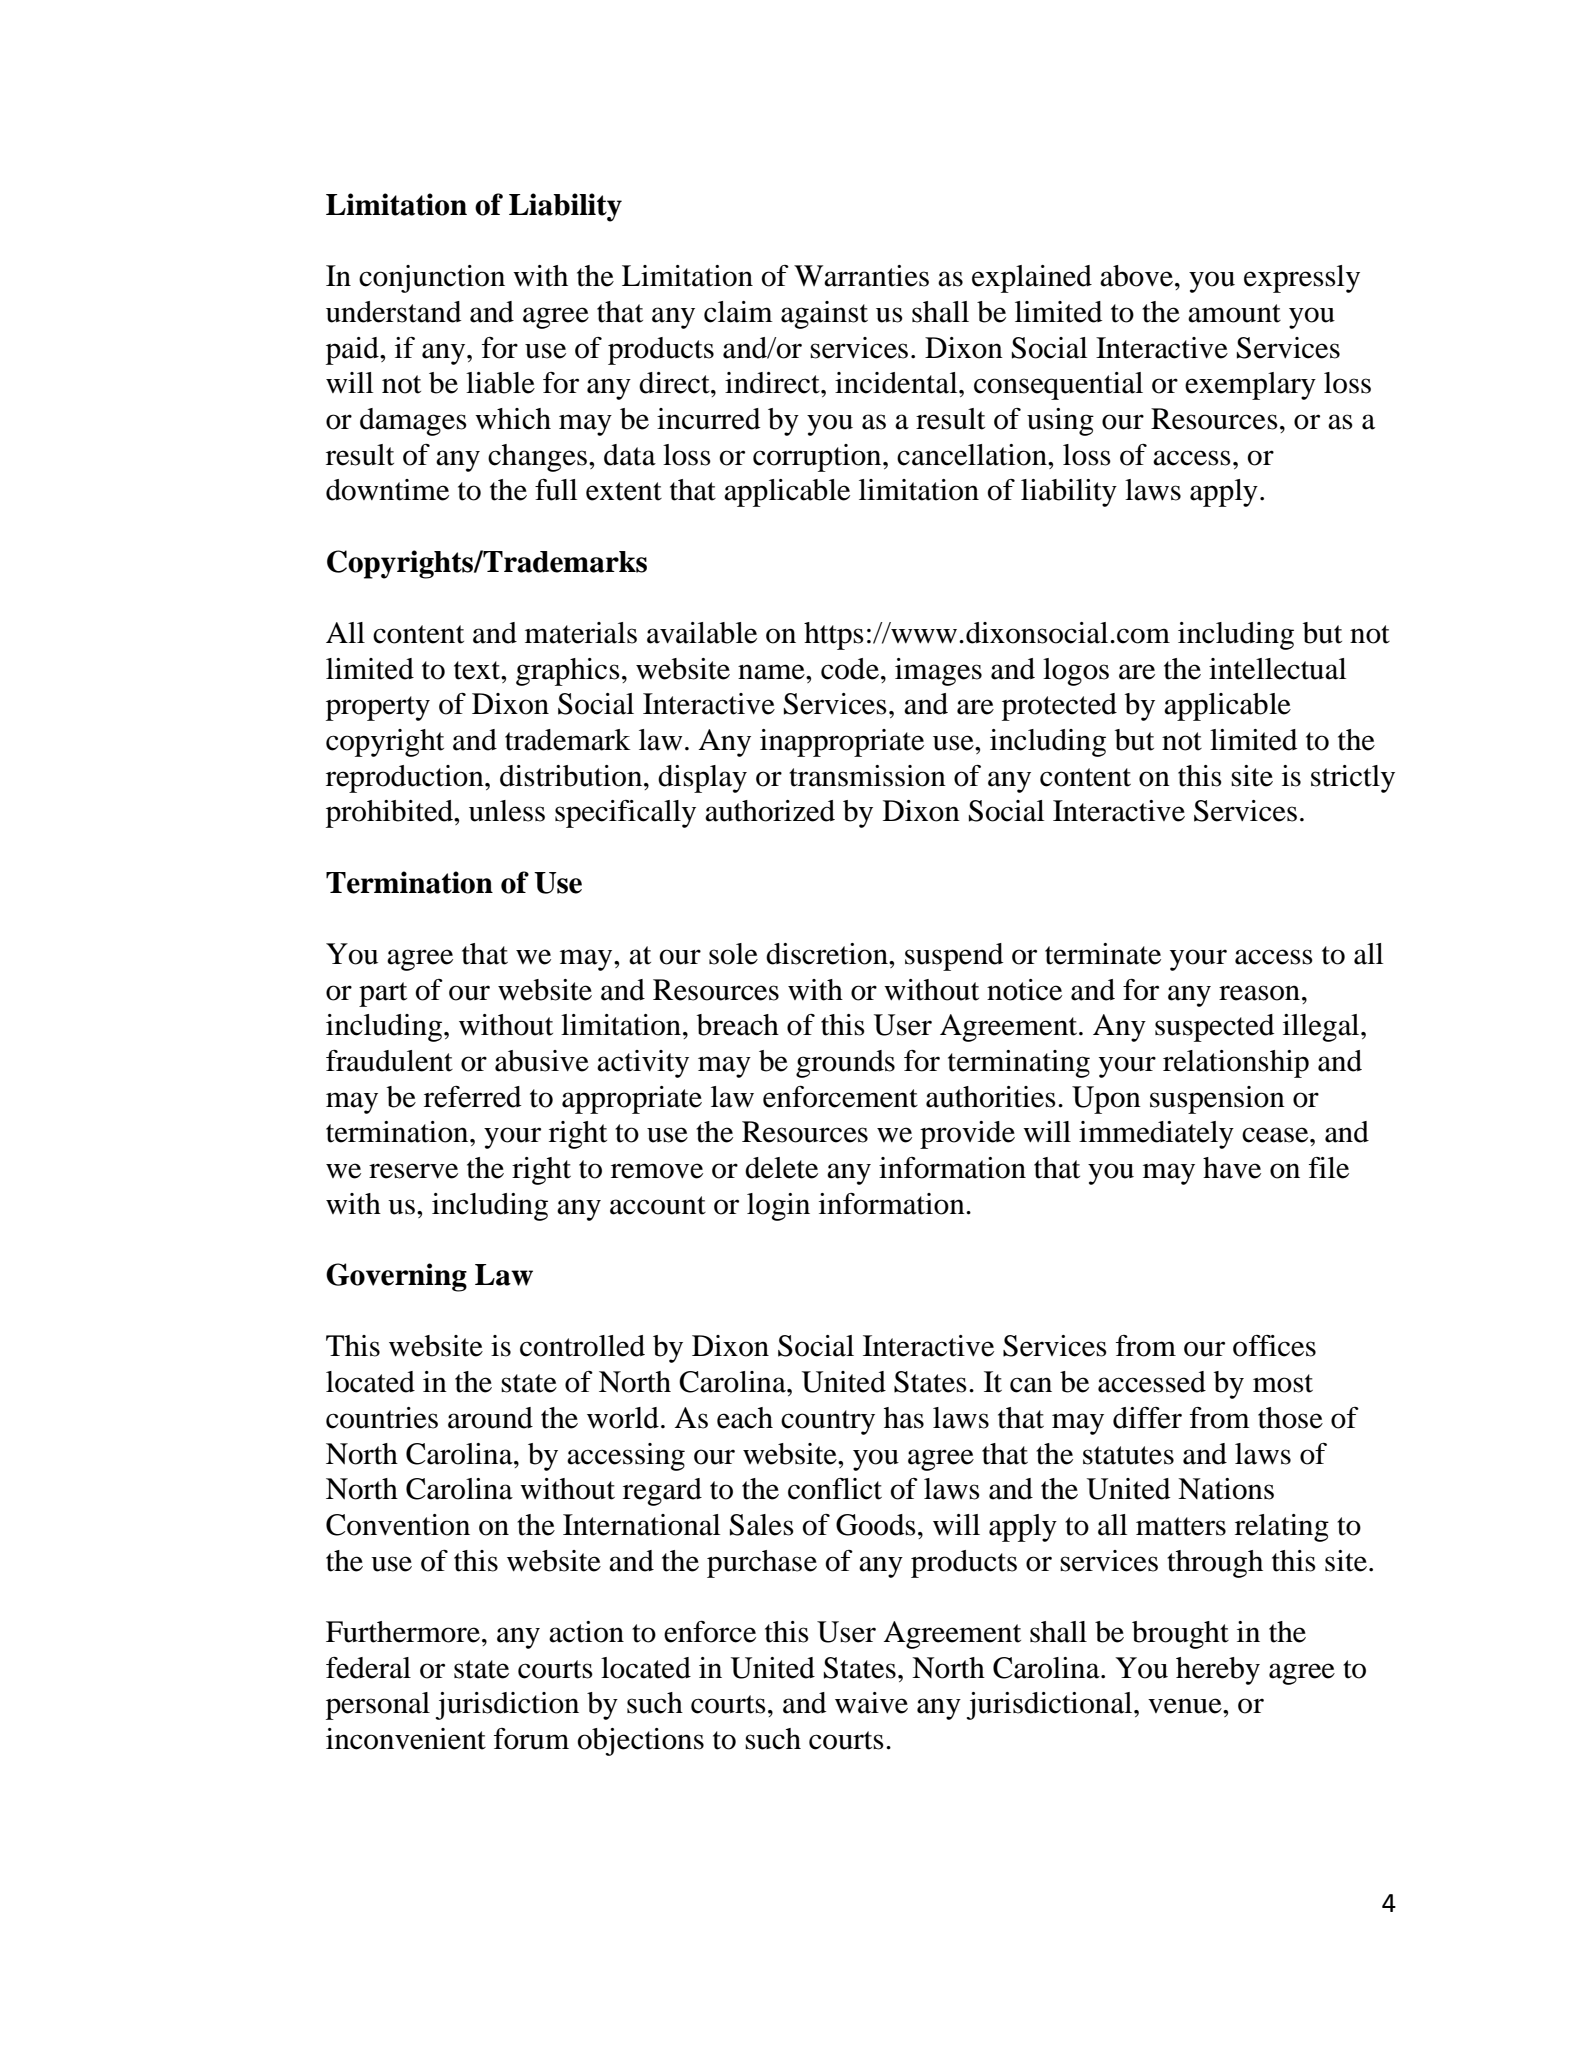  What do you see at coordinates (1234, 313) in the screenshot?
I see `amount` at bounding box center [1234, 313].
